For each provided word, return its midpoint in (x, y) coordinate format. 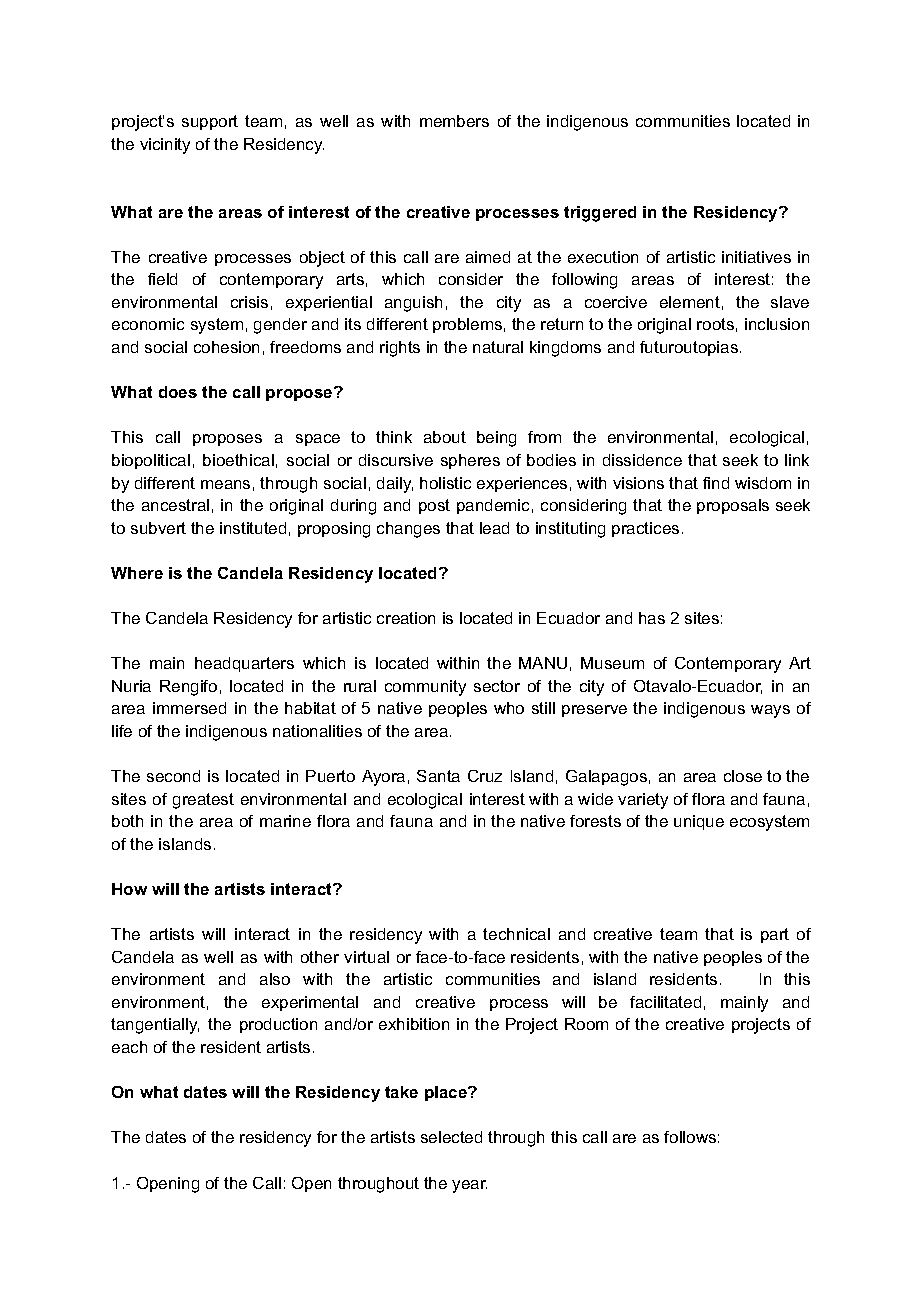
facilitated (665, 1002)
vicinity (165, 146)
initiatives (756, 257)
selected (451, 1137)
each (129, 1047)
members (454, 121)
